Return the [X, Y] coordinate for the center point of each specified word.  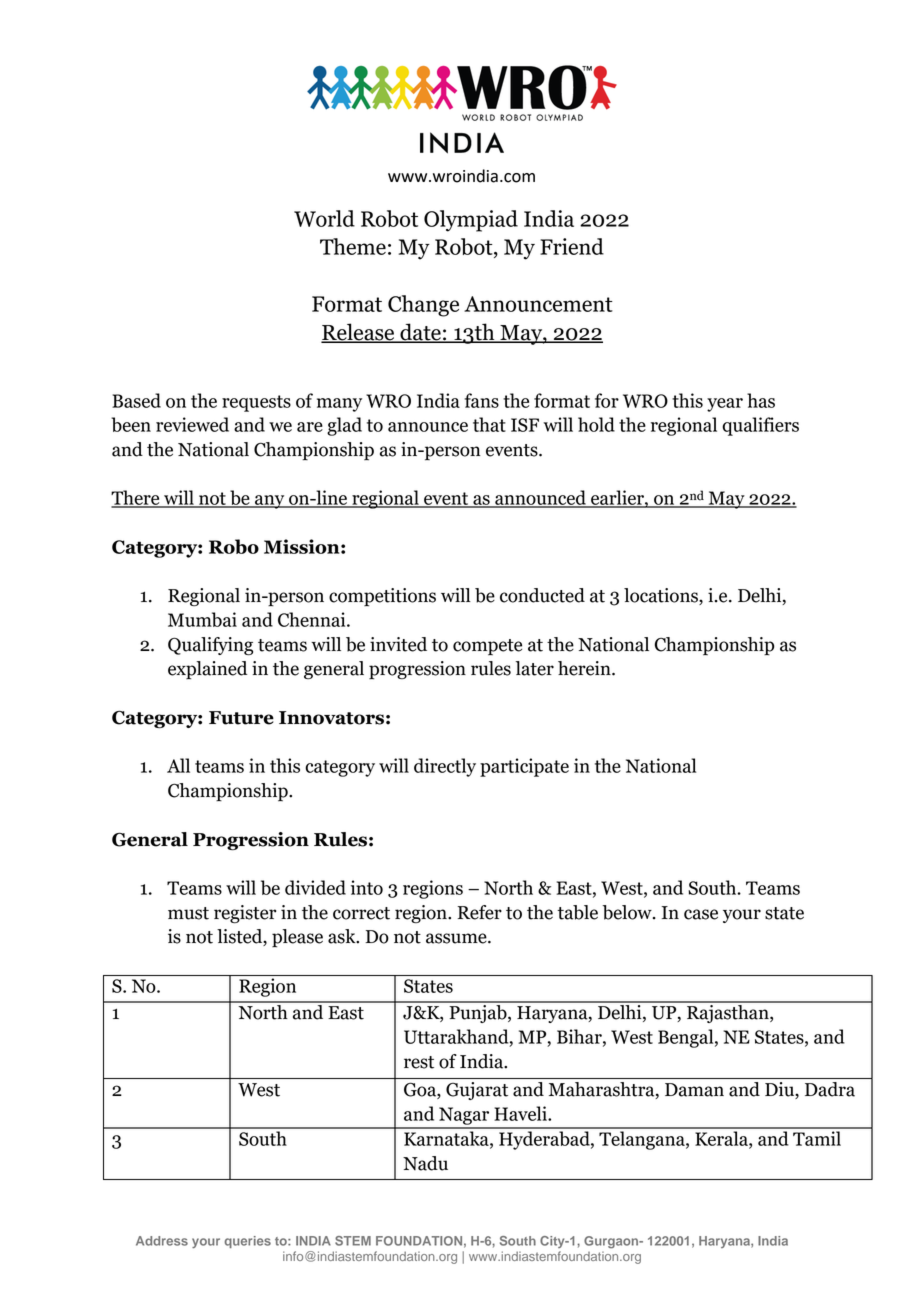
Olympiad [471, 221]
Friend [572, 246]
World [324, 218]
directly [445, 767]
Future [241, 718]
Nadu [425, 1163]
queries [247, 1242]
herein [585, 668]
